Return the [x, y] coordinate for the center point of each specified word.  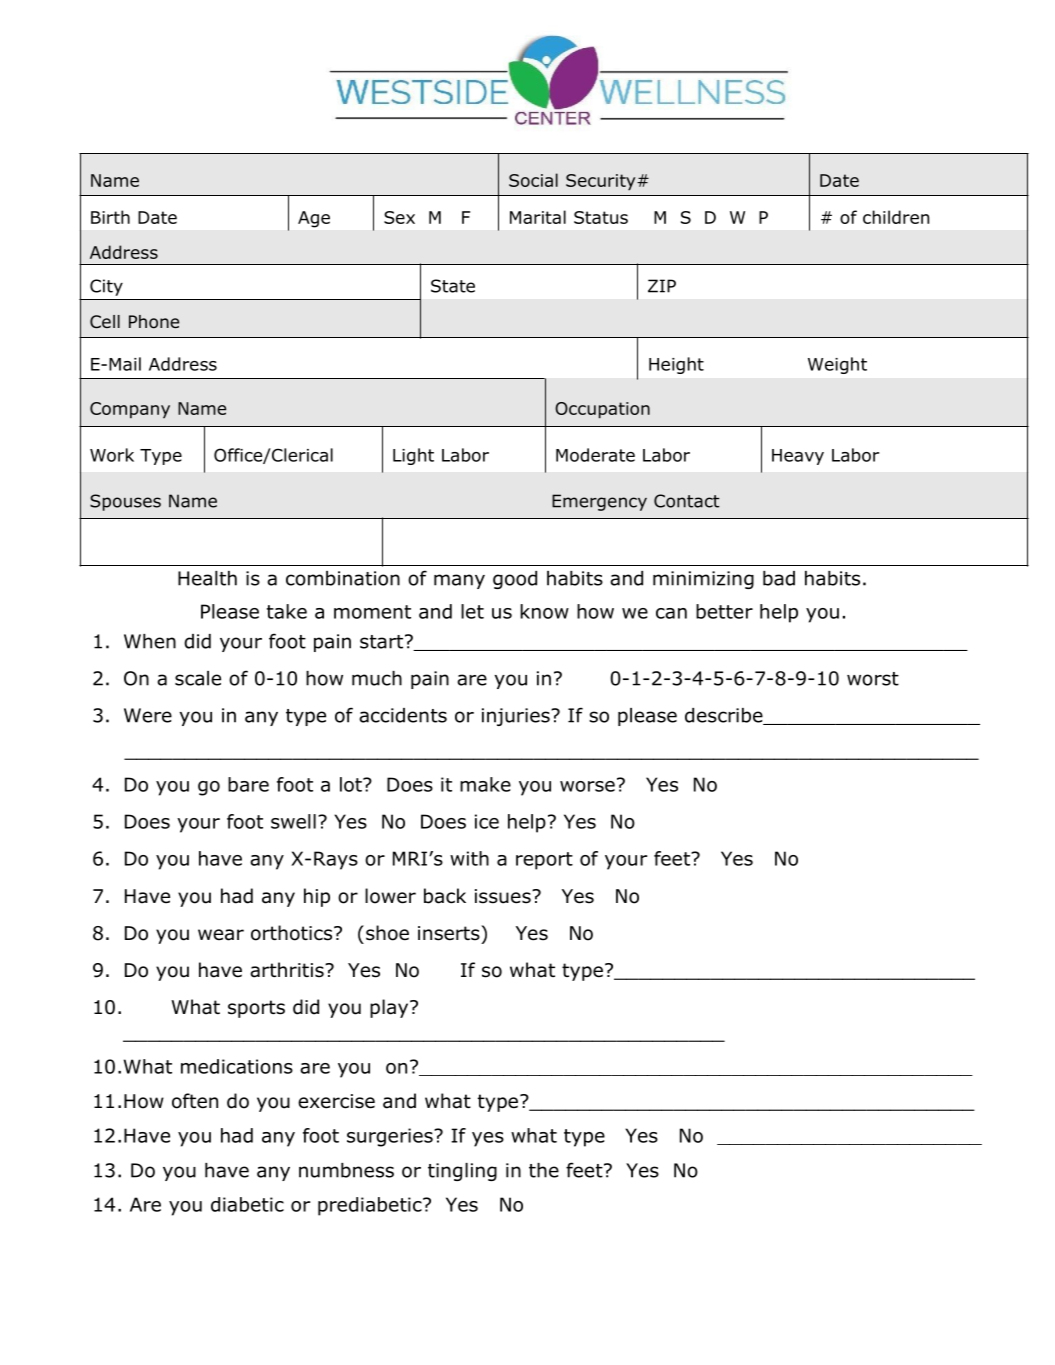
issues [504, 896]
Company [130, 410]
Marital [538, 217]
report [544, 861]
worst [873, 679]
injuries [517, 717]
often [195, 1101]
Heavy [798, 457]
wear [221, 935]
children [896, 217]
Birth [110, 217]
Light [413, 456]
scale [198, 678]
